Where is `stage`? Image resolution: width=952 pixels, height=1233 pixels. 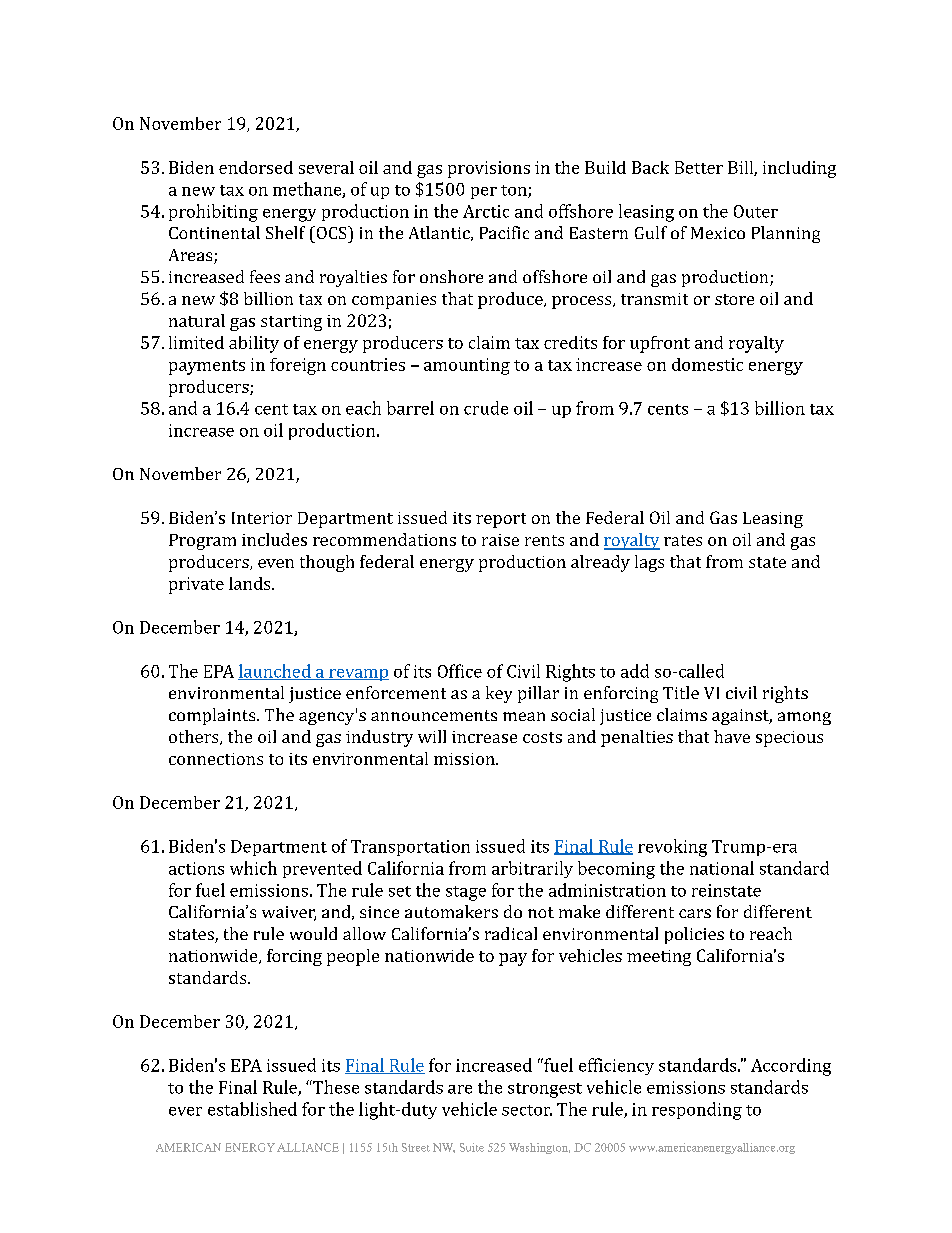 stage is located at coordinates (466, 893).
